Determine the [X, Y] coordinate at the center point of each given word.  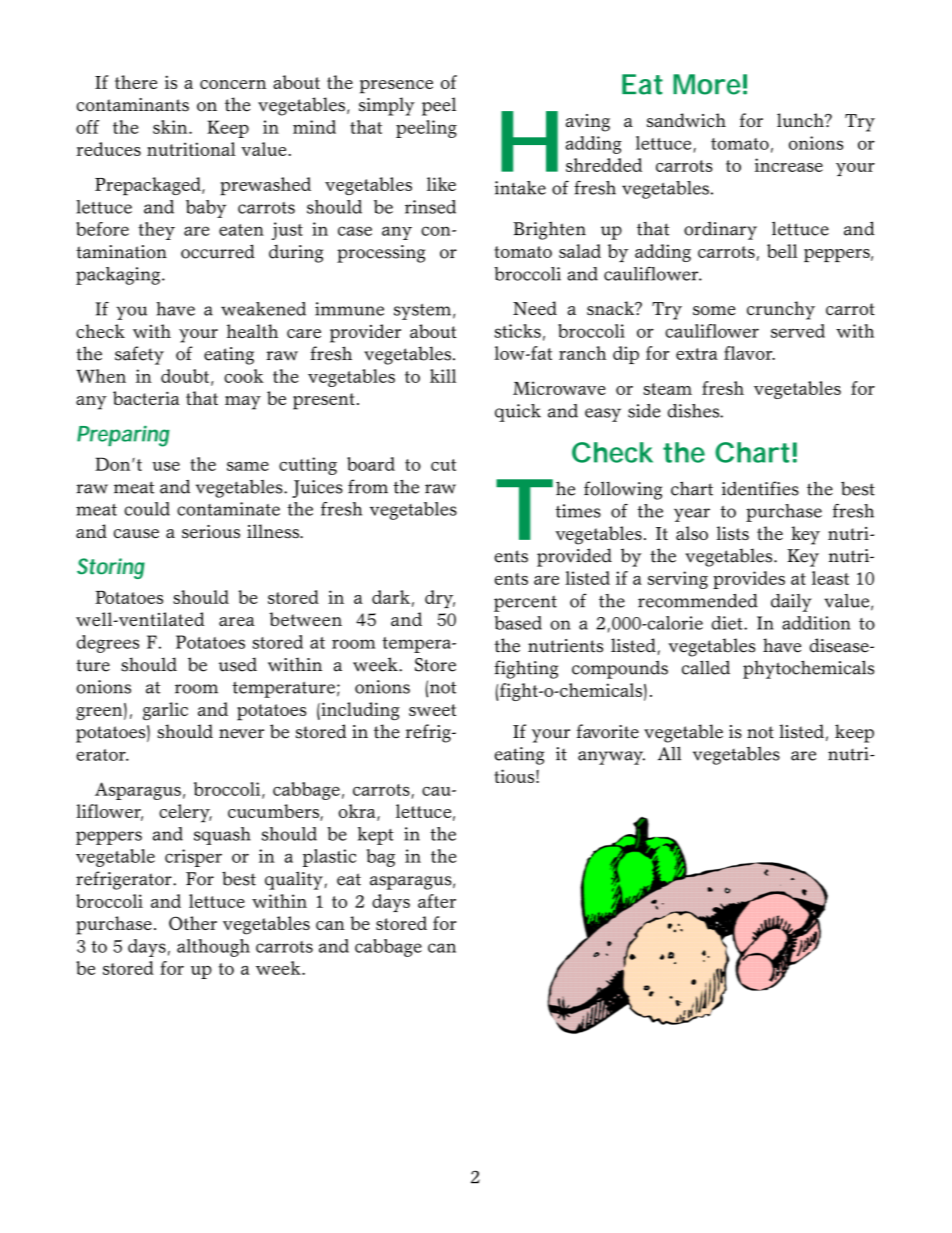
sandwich [686, 120]
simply [387, 106]
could [147, 509]
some [714, 310]
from [368, 486]
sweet [432, 710]
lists [733, 533]
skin [171, 127]
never [241, 734]
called [706, 667]
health [252, 331]
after [437, 901]
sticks [517, 331]
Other [193, 923]
